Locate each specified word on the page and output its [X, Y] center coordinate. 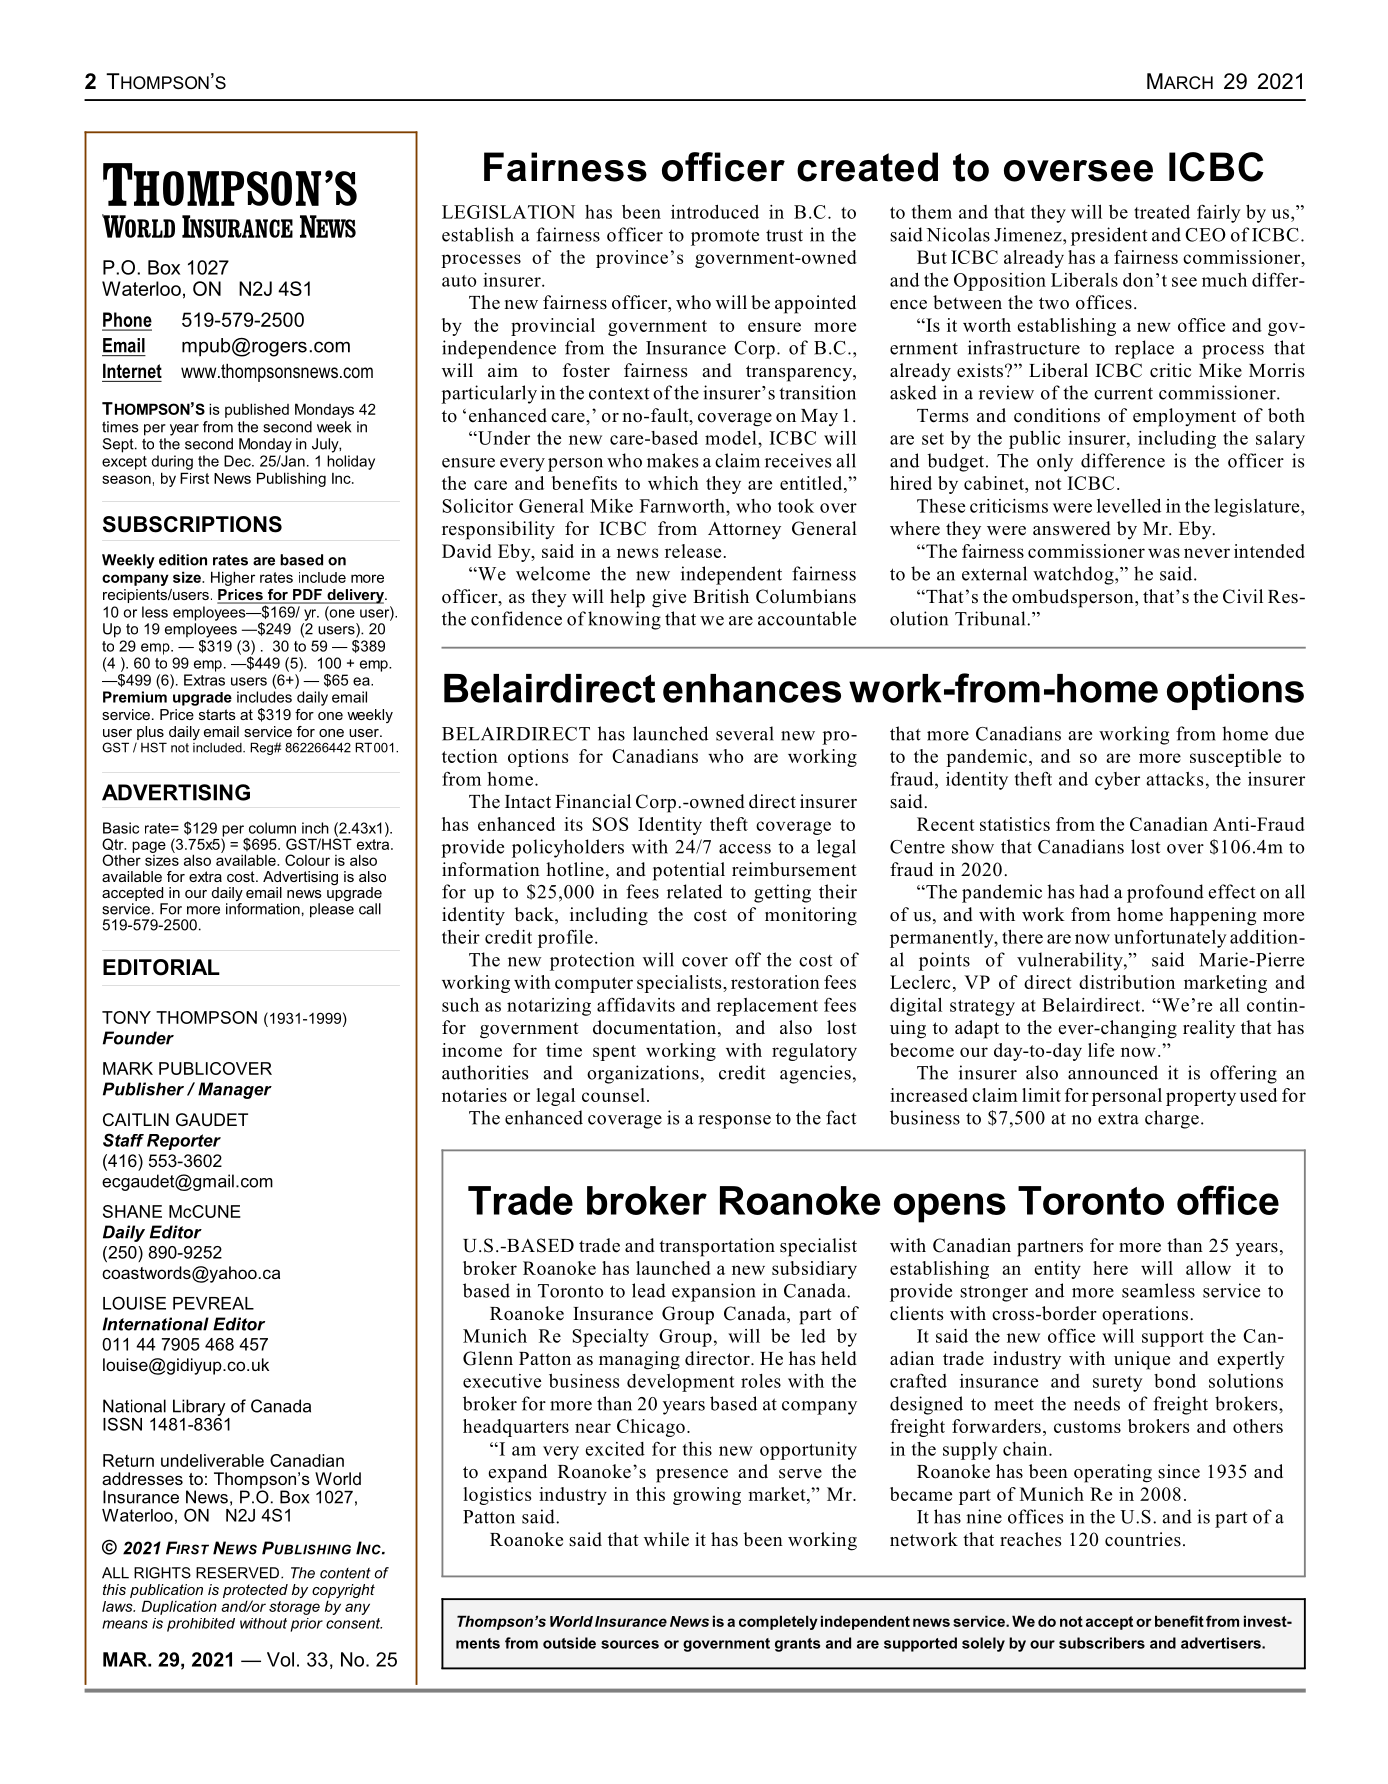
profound [1165, 893]
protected [255, 1592]
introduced [715, 211]
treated [1162, 212]
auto [459, 281]
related [694, 891]
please [332, 910]
